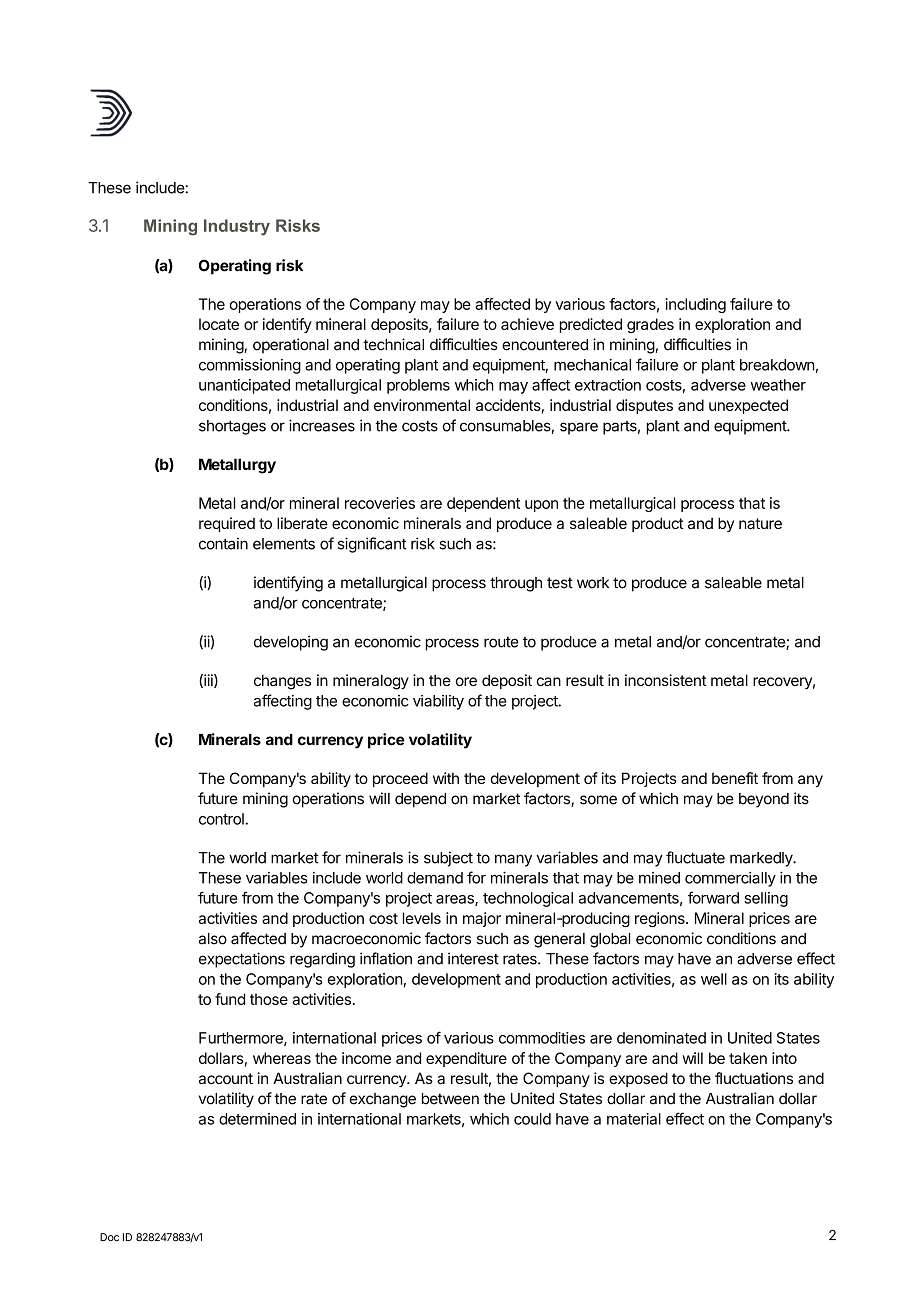  Describe the element at coordinates (714, 979) in the screenshot. I see `well` at that location.
